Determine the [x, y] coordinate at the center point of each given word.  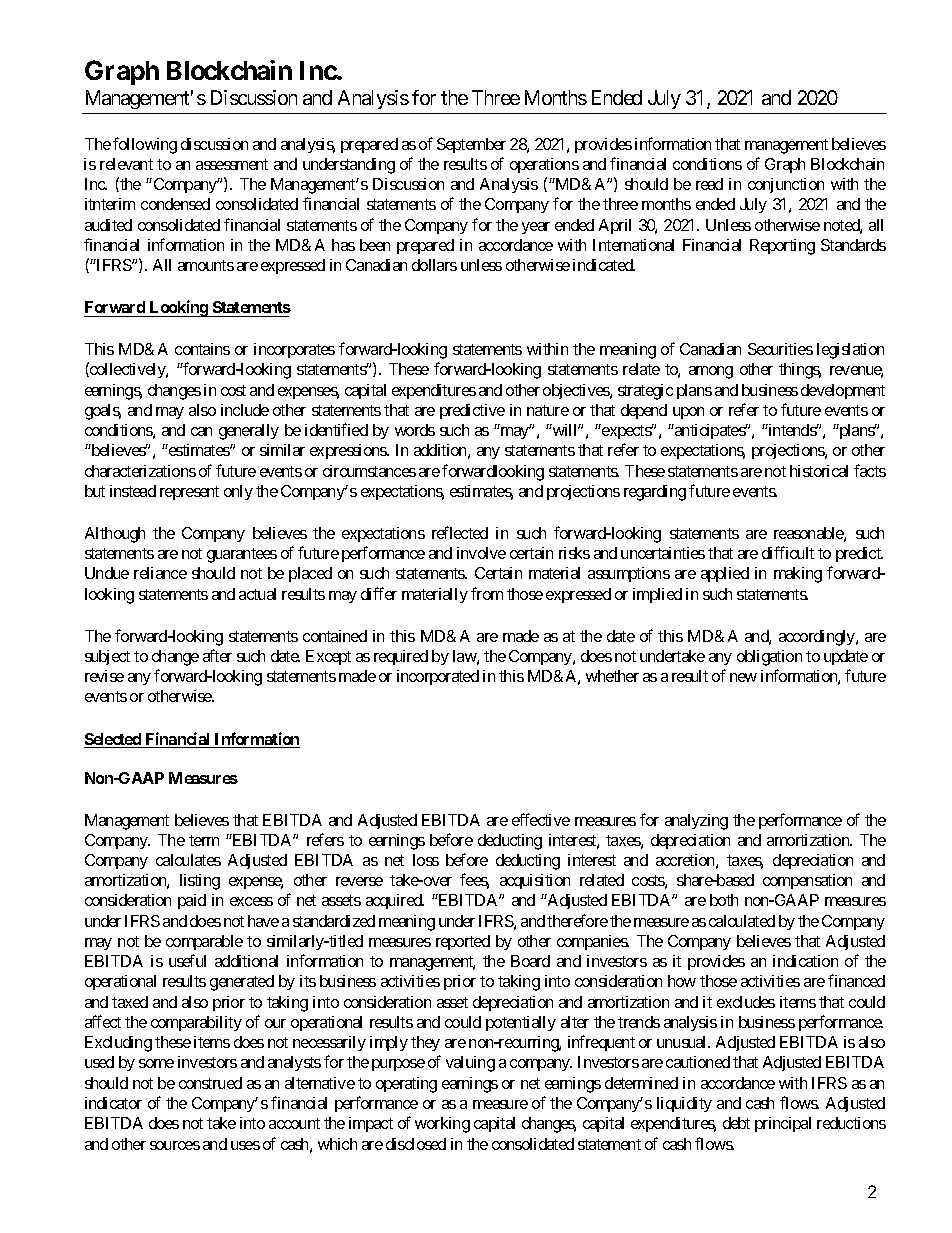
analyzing [696, 822]
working [442, 1125]
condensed [175, 204]
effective [541, 819]
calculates [188, 860]
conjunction [786, 185]
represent [189, 493]
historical [819, 471]
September [471, 145]
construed [210, 1083]
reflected [460, 532]
